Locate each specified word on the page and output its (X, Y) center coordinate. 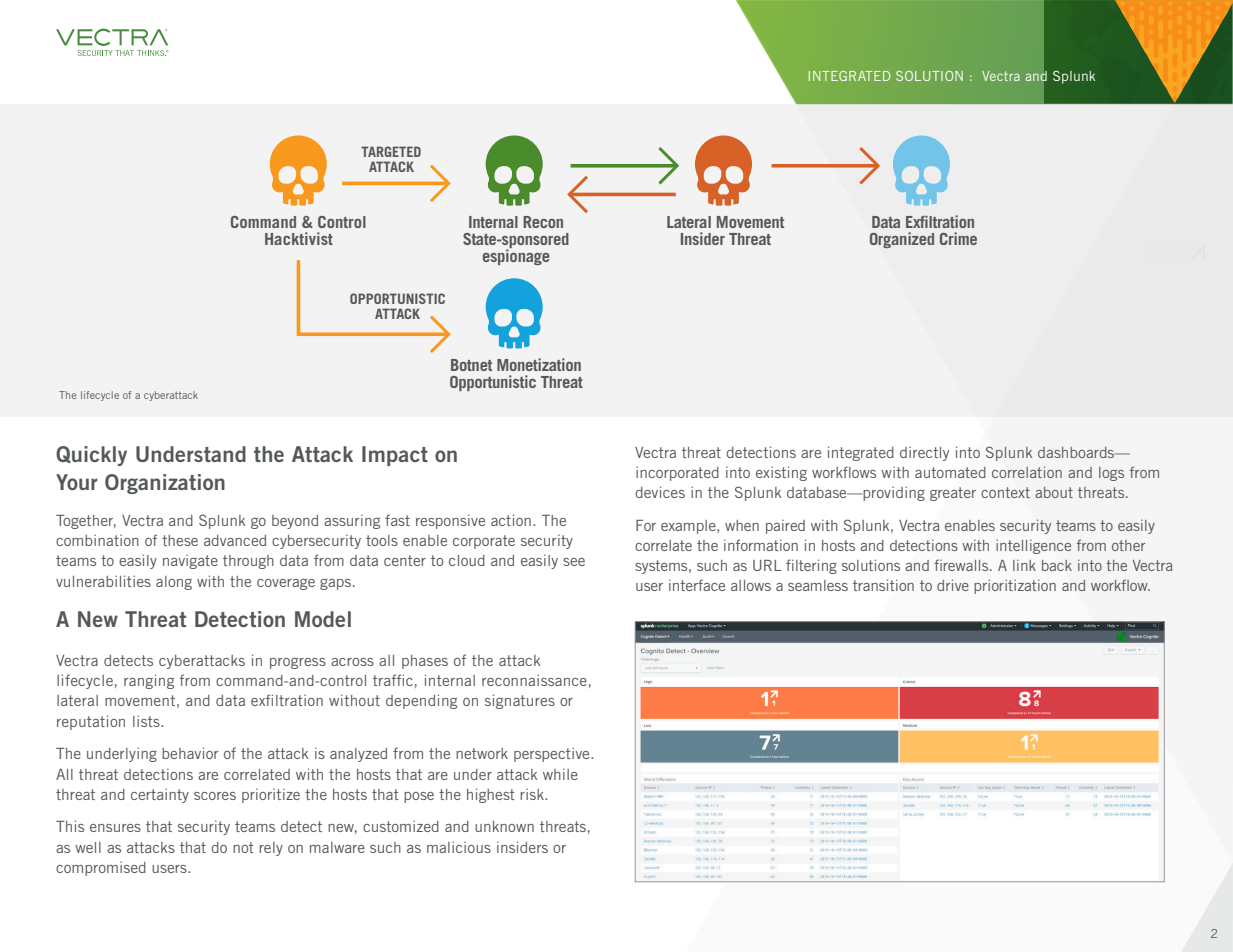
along (174, 583)
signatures (520, 701)
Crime (958, 238)
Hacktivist (299, 238)
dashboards (1077, 452)
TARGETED (391, 151)
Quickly (91, 456)
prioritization (1015, 586)
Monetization (539, 364)
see (574, 562)
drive (953, 585)
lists (147, 721)
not (243, 847)
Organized (902, 240)
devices (660, 492)
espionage (516, 256)
